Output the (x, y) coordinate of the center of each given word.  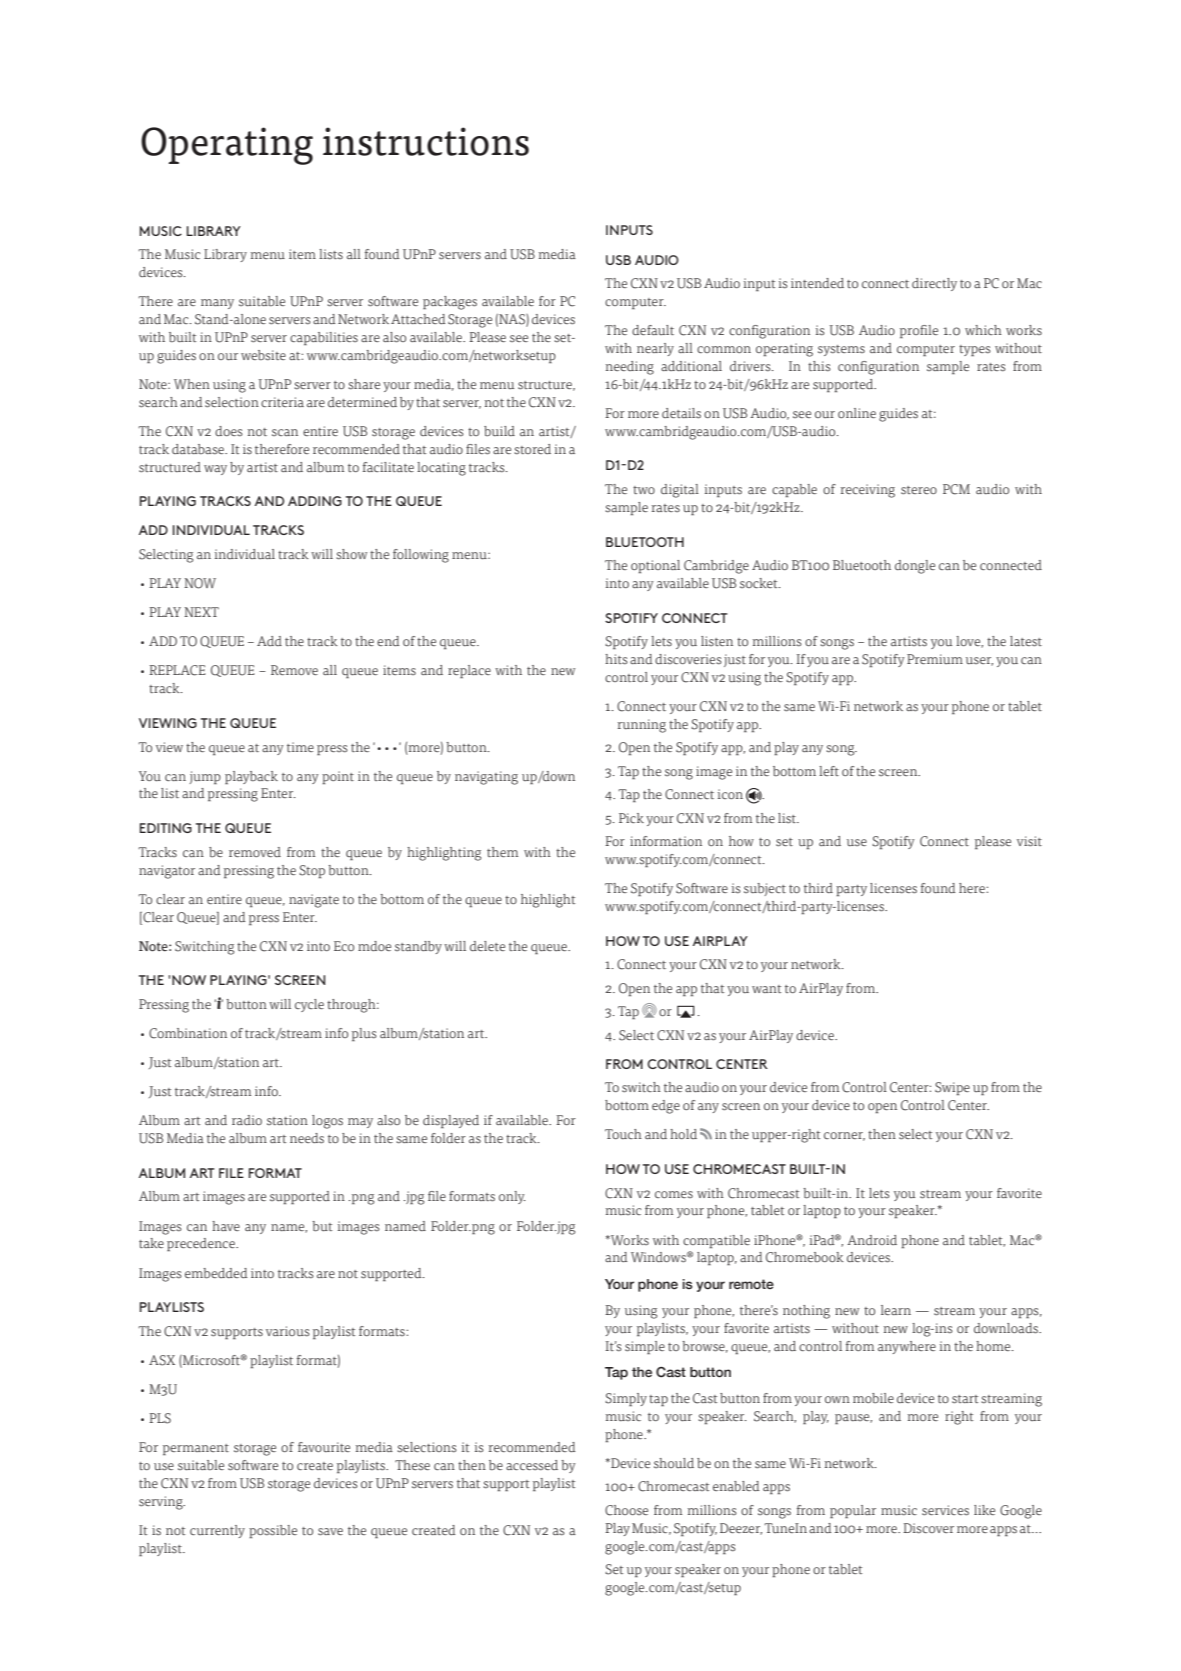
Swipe (952, 1088)
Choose (626, 1510)
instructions (426, 141)
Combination (188, 1033)
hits (616, 659)
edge (666, 1107)
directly (934, 284)
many (217, 304)
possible (273, 1531)
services (945, 1510)
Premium (935, 659)
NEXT (201, 612)
